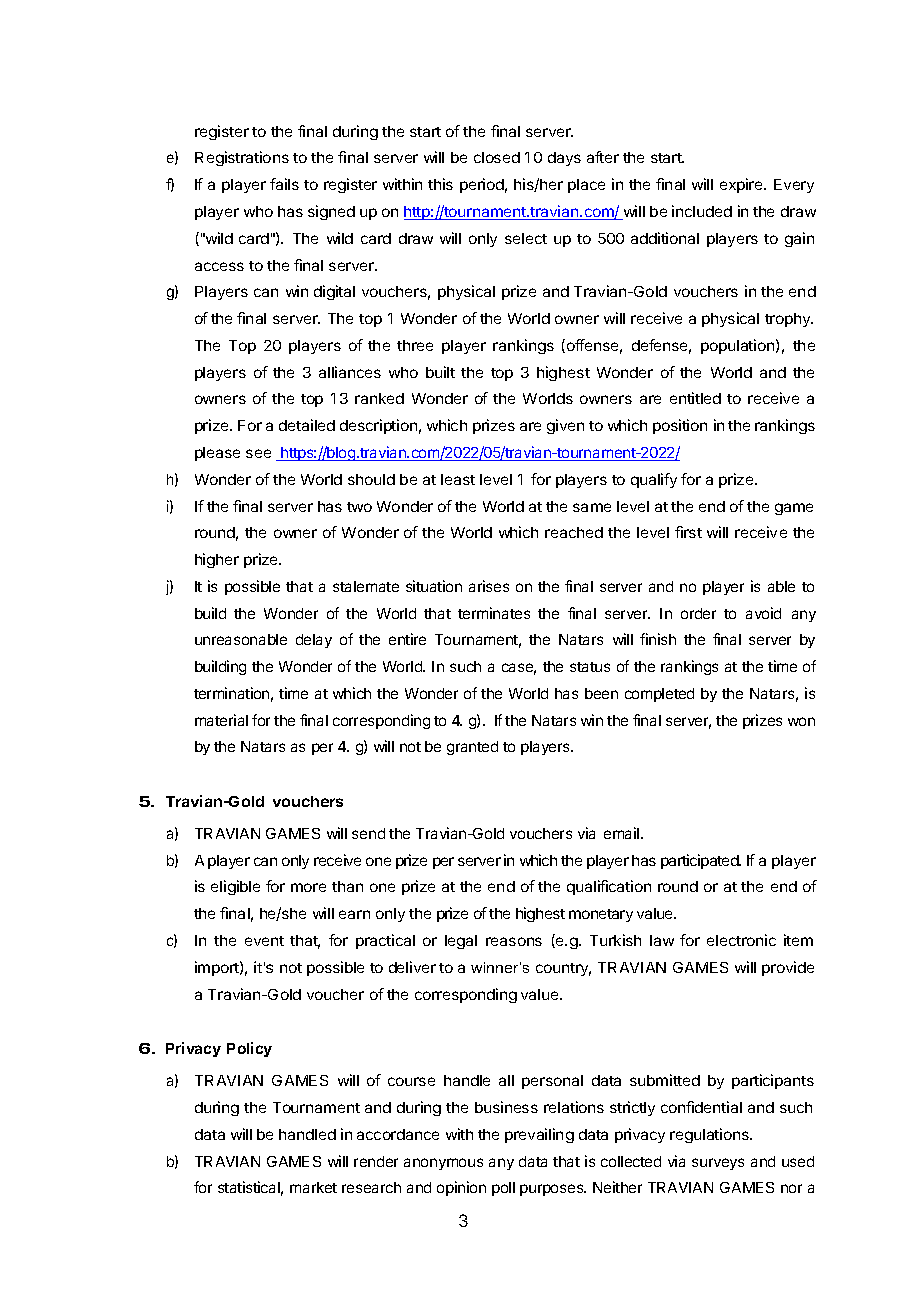 The height and width of the screenshot is (1307, 924). I want to click on event, so click(264, 941).
